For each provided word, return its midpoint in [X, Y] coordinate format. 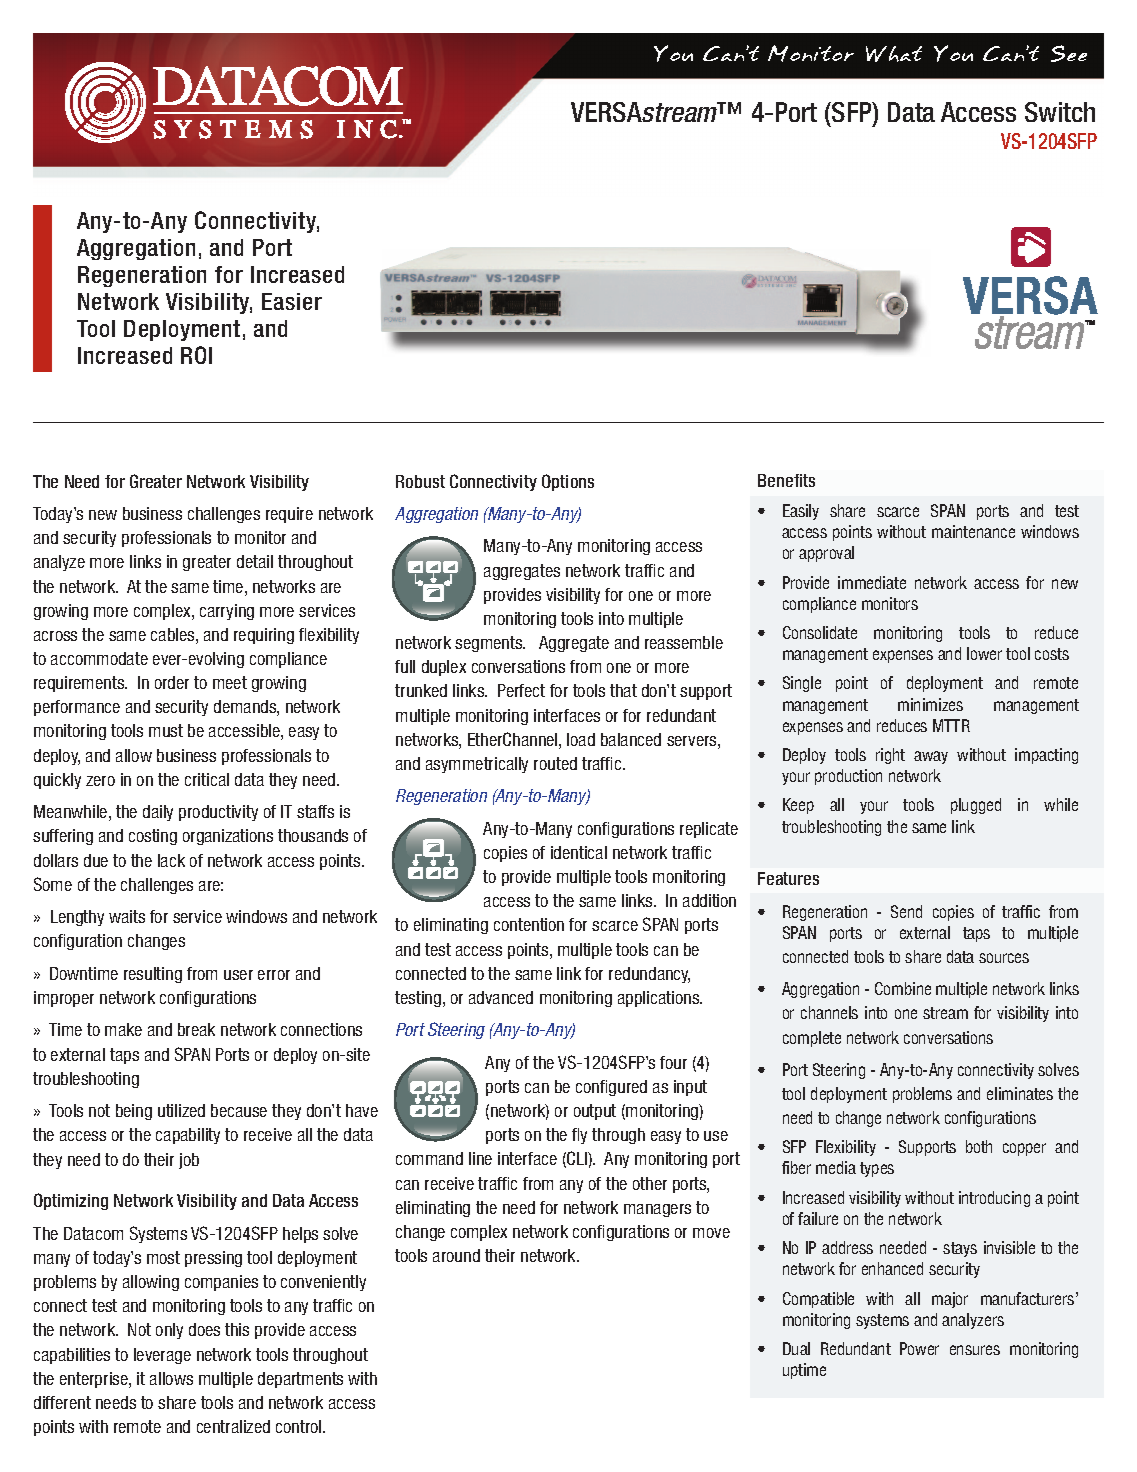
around [456, 1255]
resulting [153, 975]
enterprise [95, 1380]
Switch [1060, 112]
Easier [292, 301]
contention [529, 924]
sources [1004, 958]
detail [255, 561]
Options [568, 482]
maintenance [973, 531]
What [894, 54]
